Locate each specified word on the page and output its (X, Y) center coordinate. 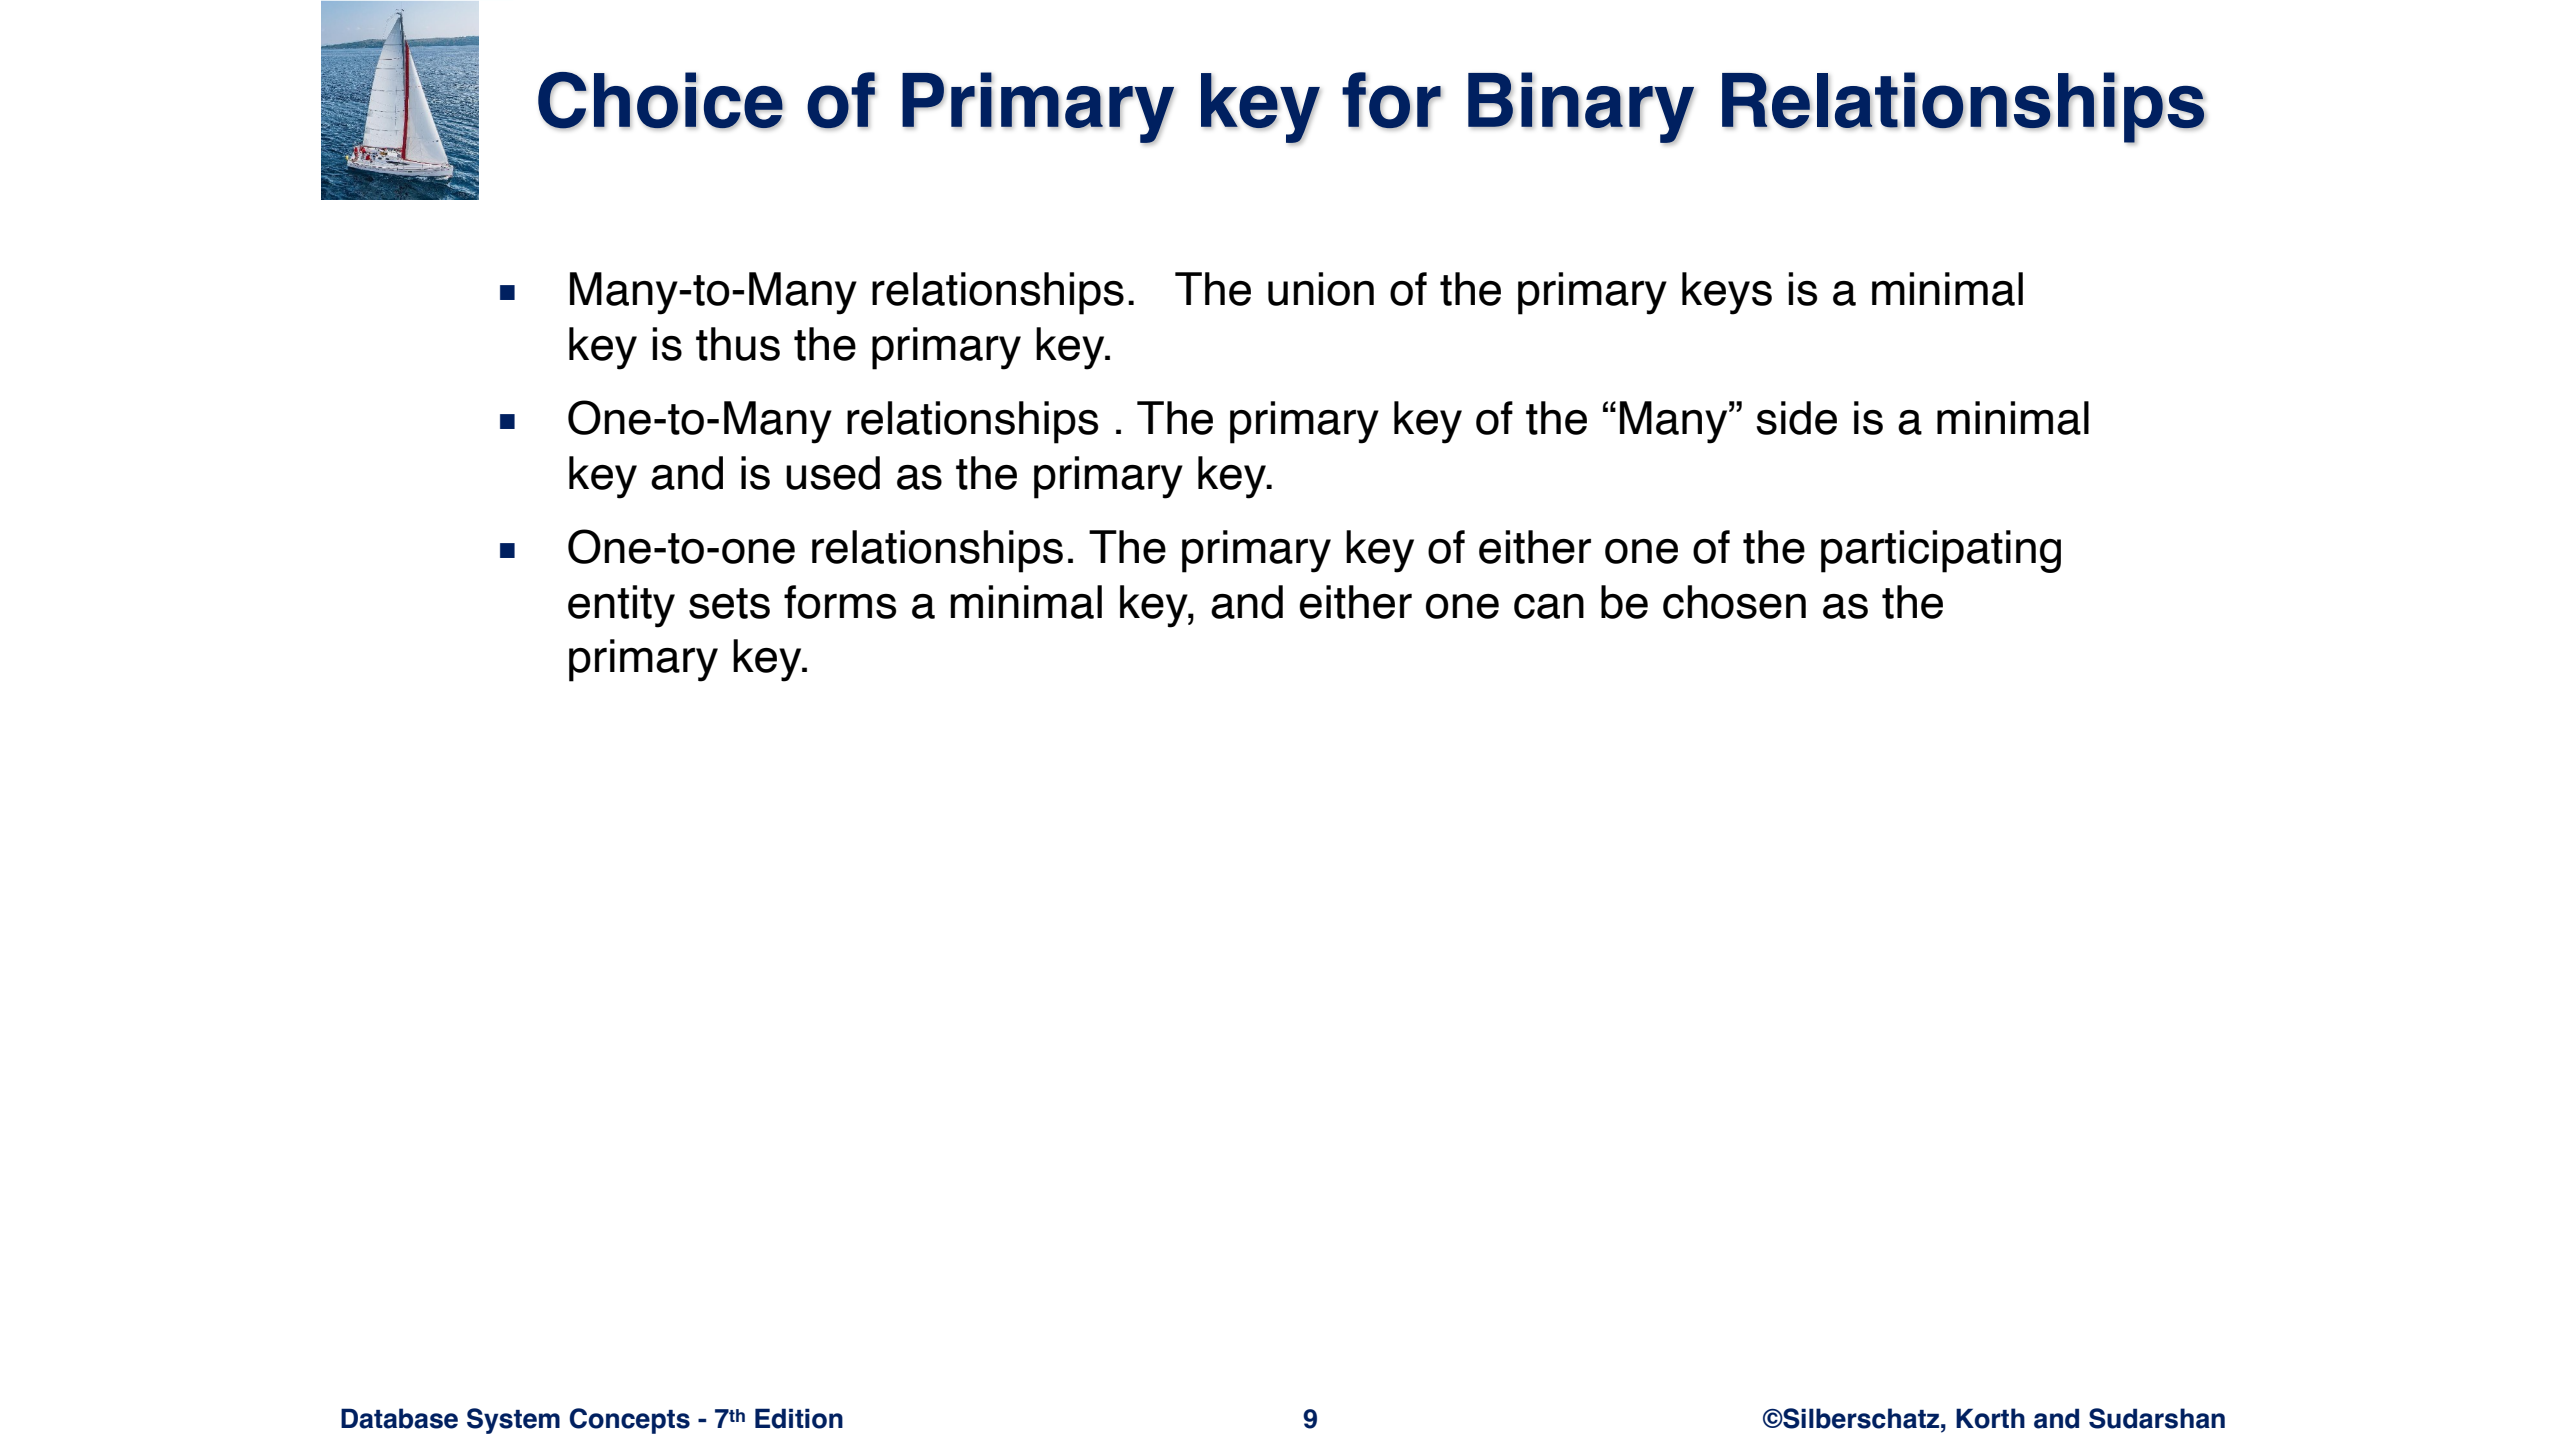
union (1321, 289)
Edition (799, 1418)
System (513, 1421)
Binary (1581, 108)
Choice (660, 100)
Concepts (629, 1421)
